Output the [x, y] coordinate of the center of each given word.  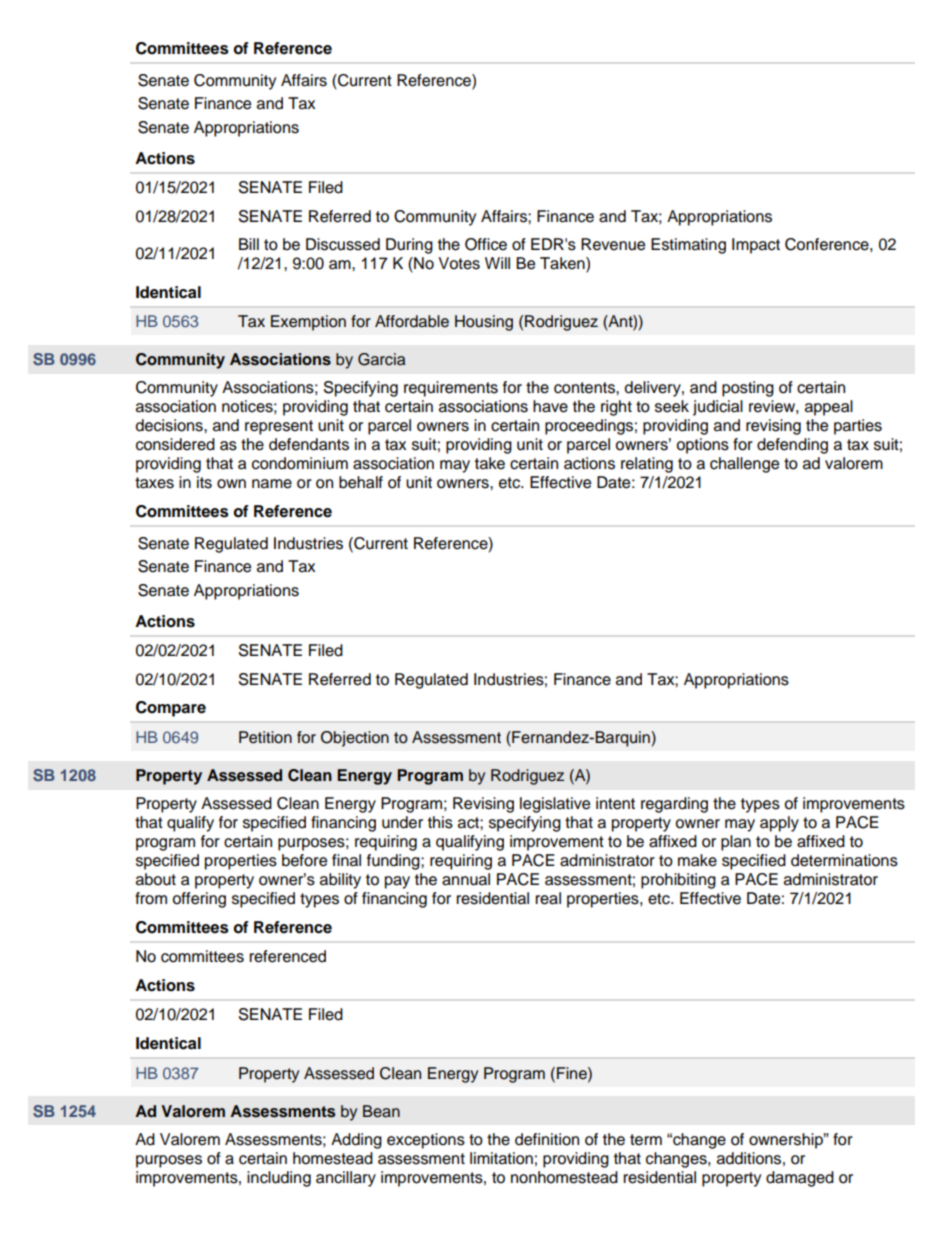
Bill [249, 244]
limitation [501, 1158]
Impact [756, 246]
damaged [800, 1179]
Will [497, 263]
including [279, 1179]
